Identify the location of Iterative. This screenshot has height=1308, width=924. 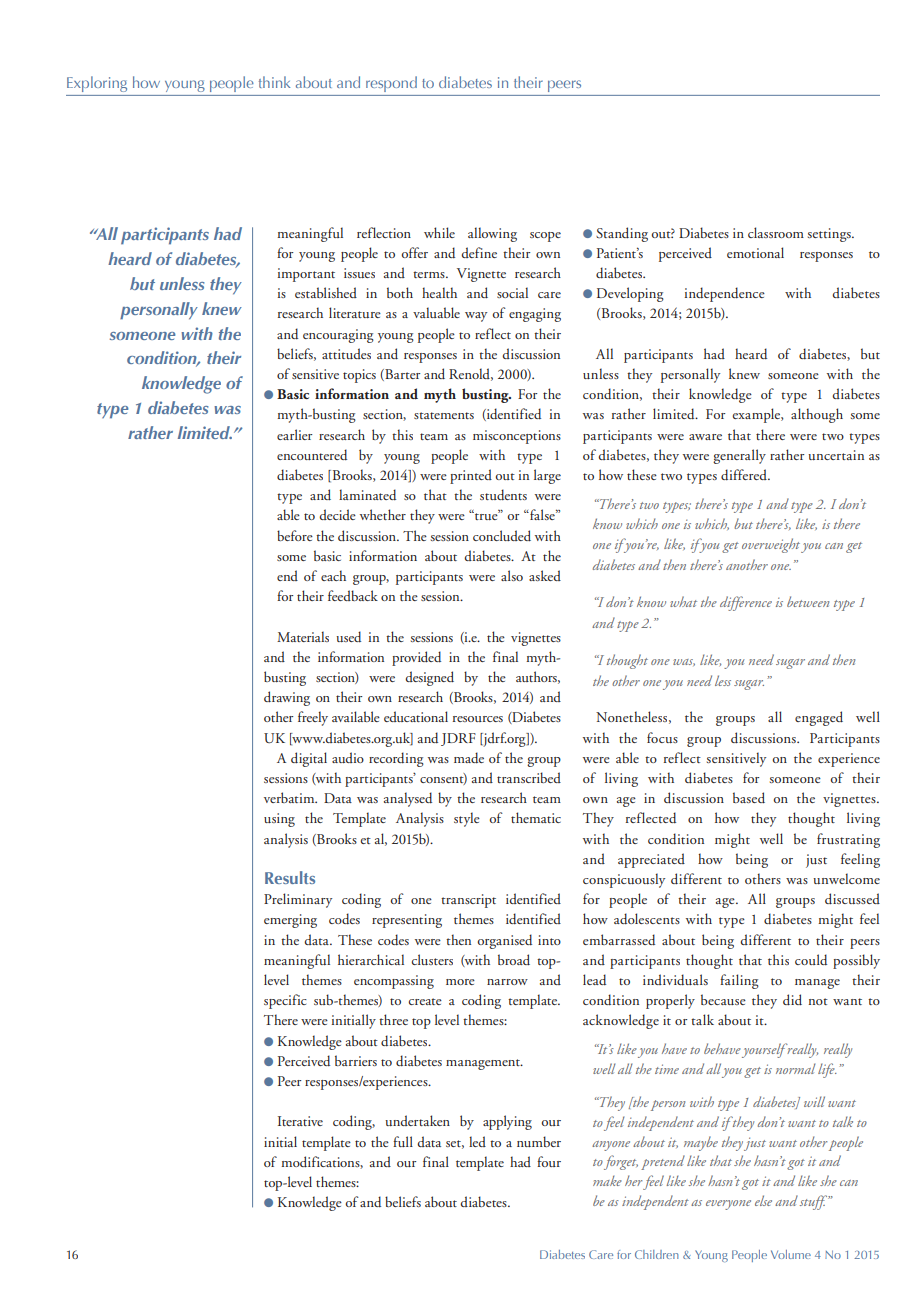
(300, 1121).
